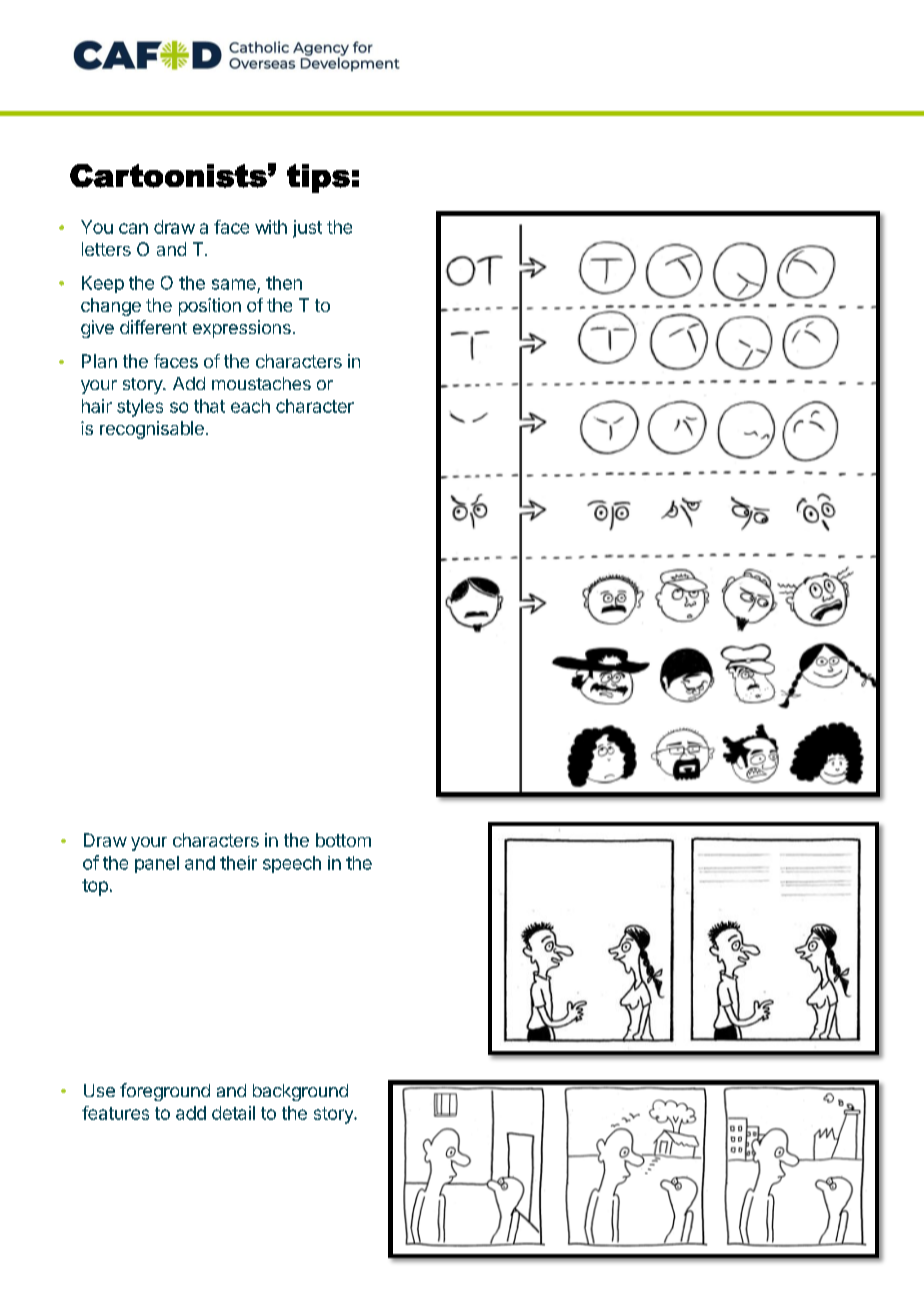  What do you see at coordinates (238, 863) in the screenshot?
I see `their` at bounding box center [238, 863].
